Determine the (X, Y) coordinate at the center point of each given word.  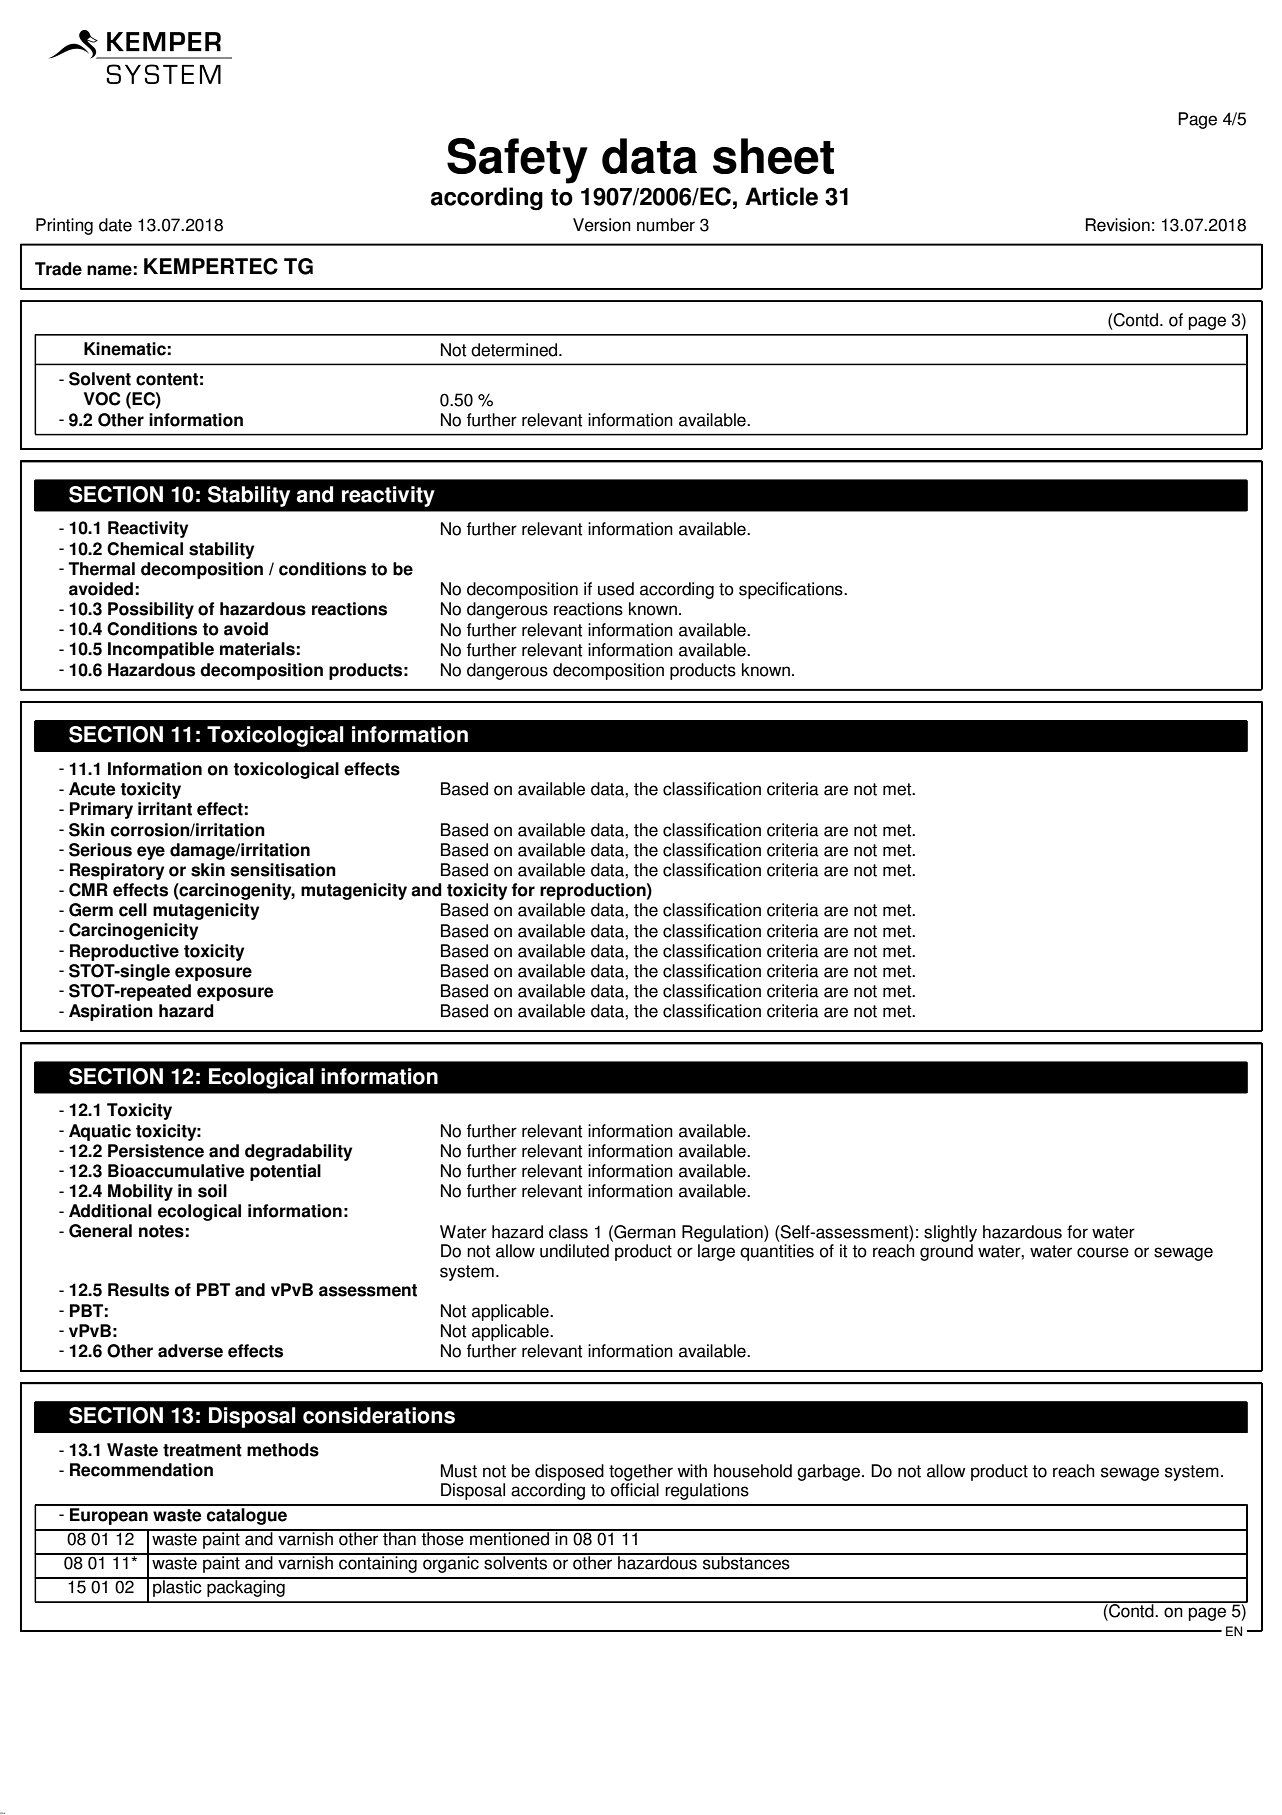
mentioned (509, 1538)
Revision (1118, 225)
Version (602, 225)
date (115, 225)
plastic (177, 1587)
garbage (830, 1472)
